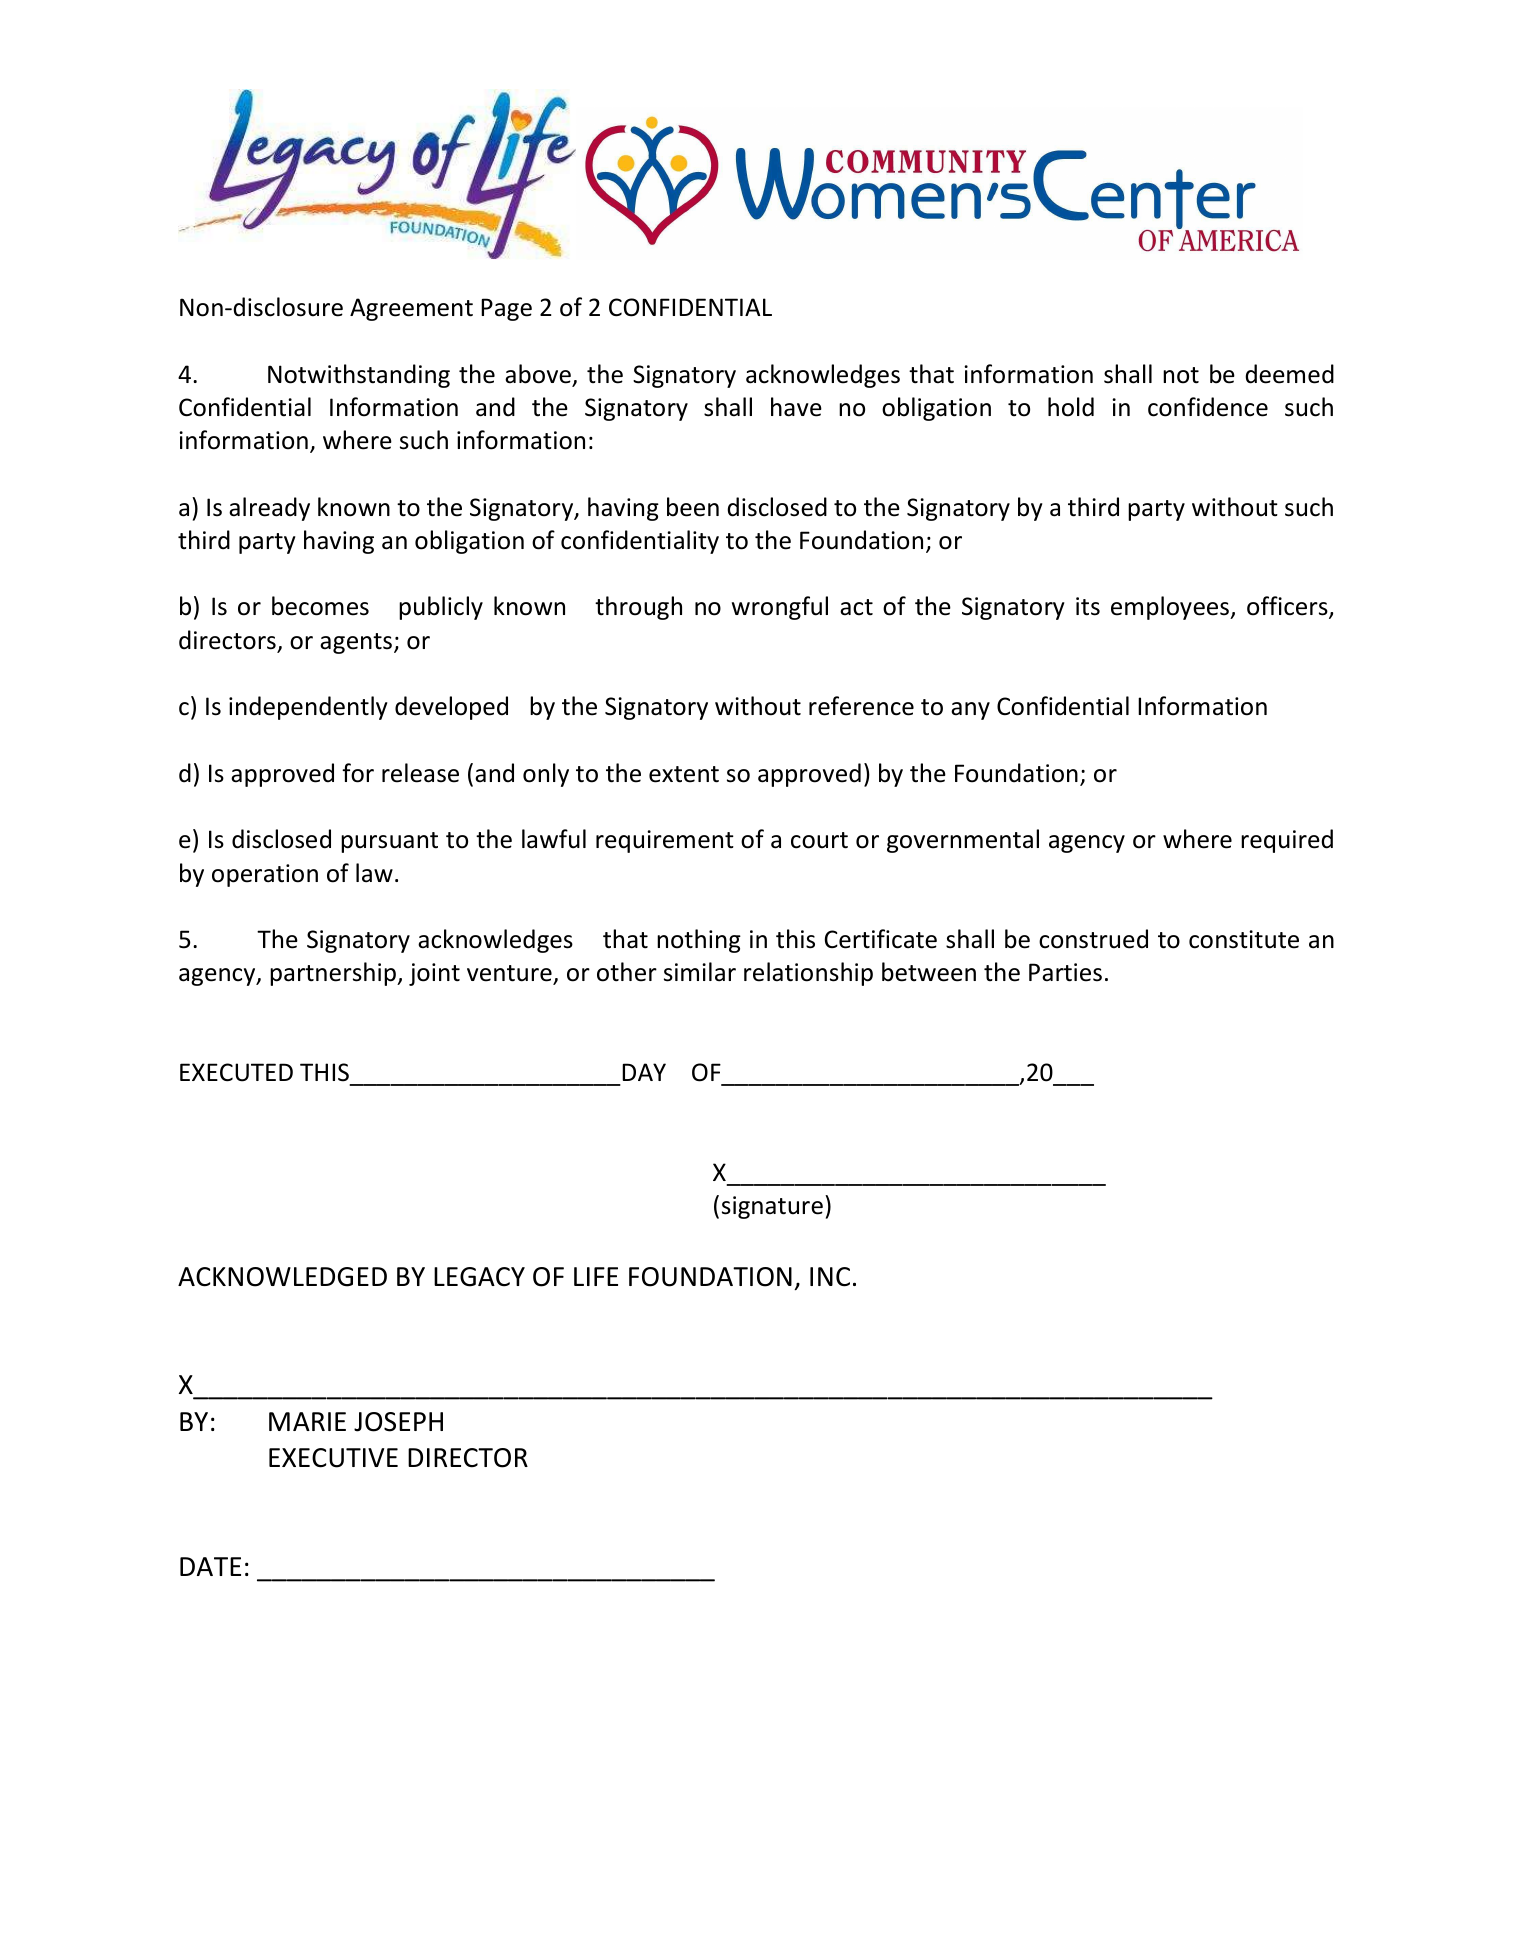  I want to click on independently, so click(308, 708).
